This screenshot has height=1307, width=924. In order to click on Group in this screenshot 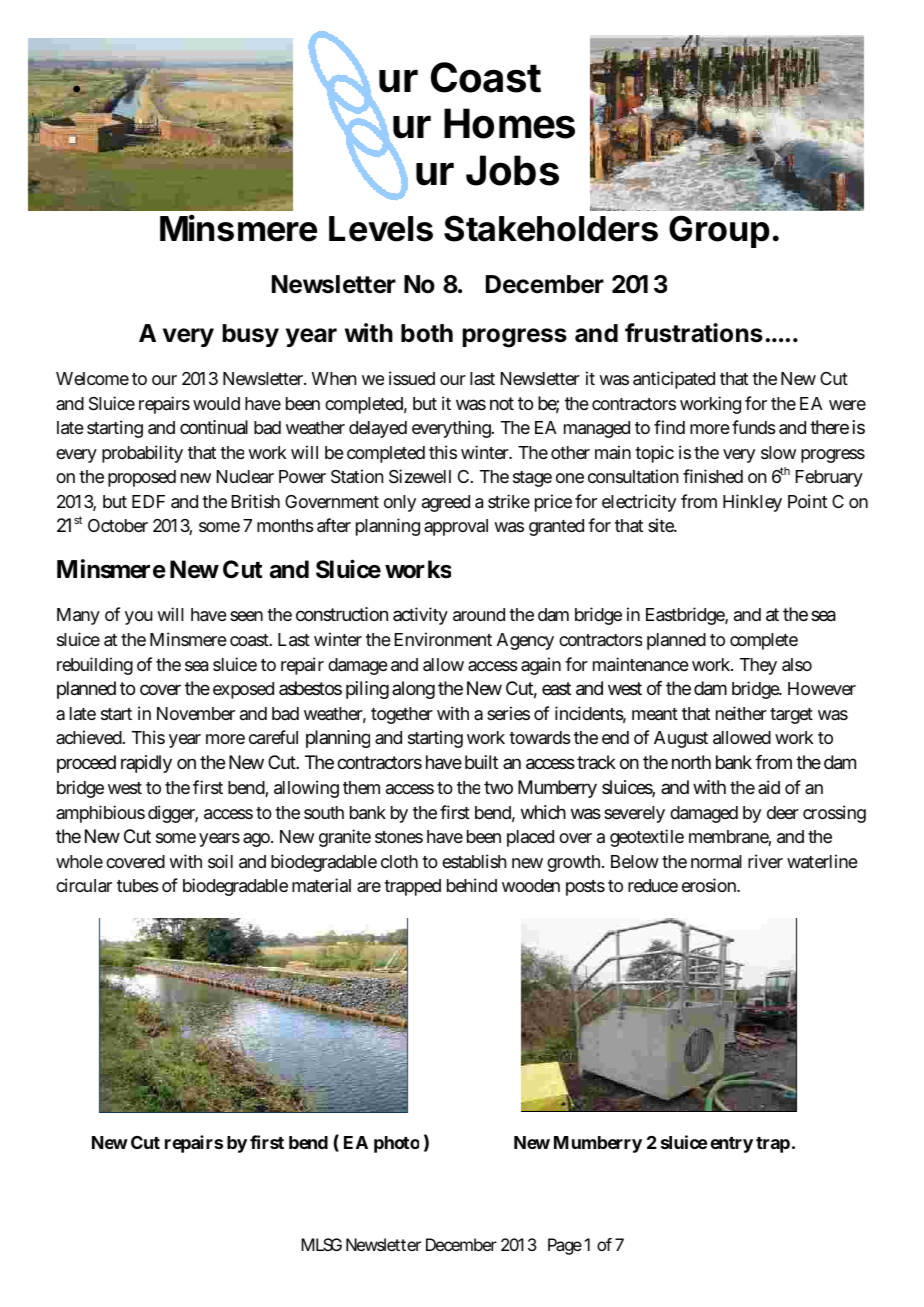, I will do `click(719, 231)`.
